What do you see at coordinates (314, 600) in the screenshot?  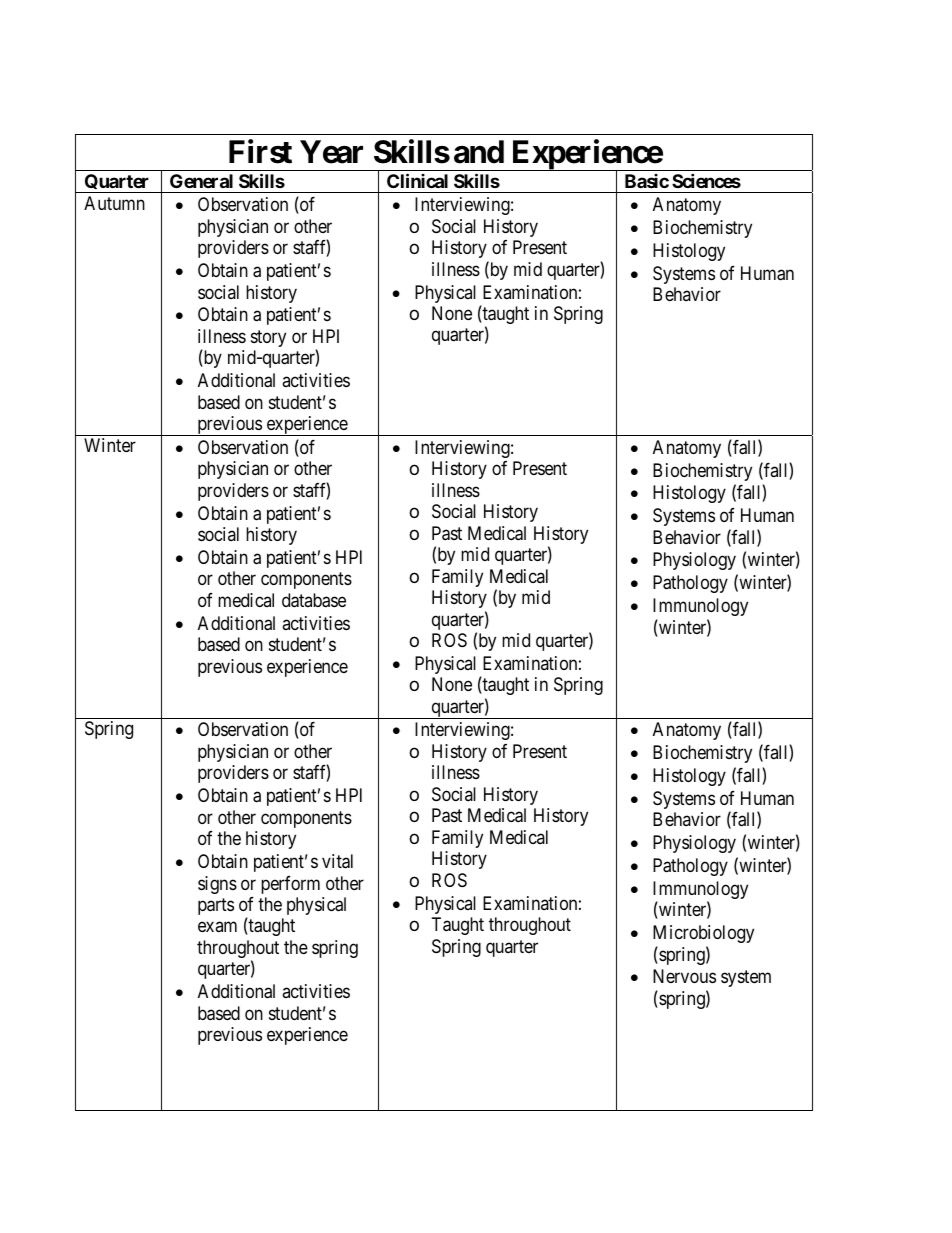 I see `database` at bounding box center [314, 600].
